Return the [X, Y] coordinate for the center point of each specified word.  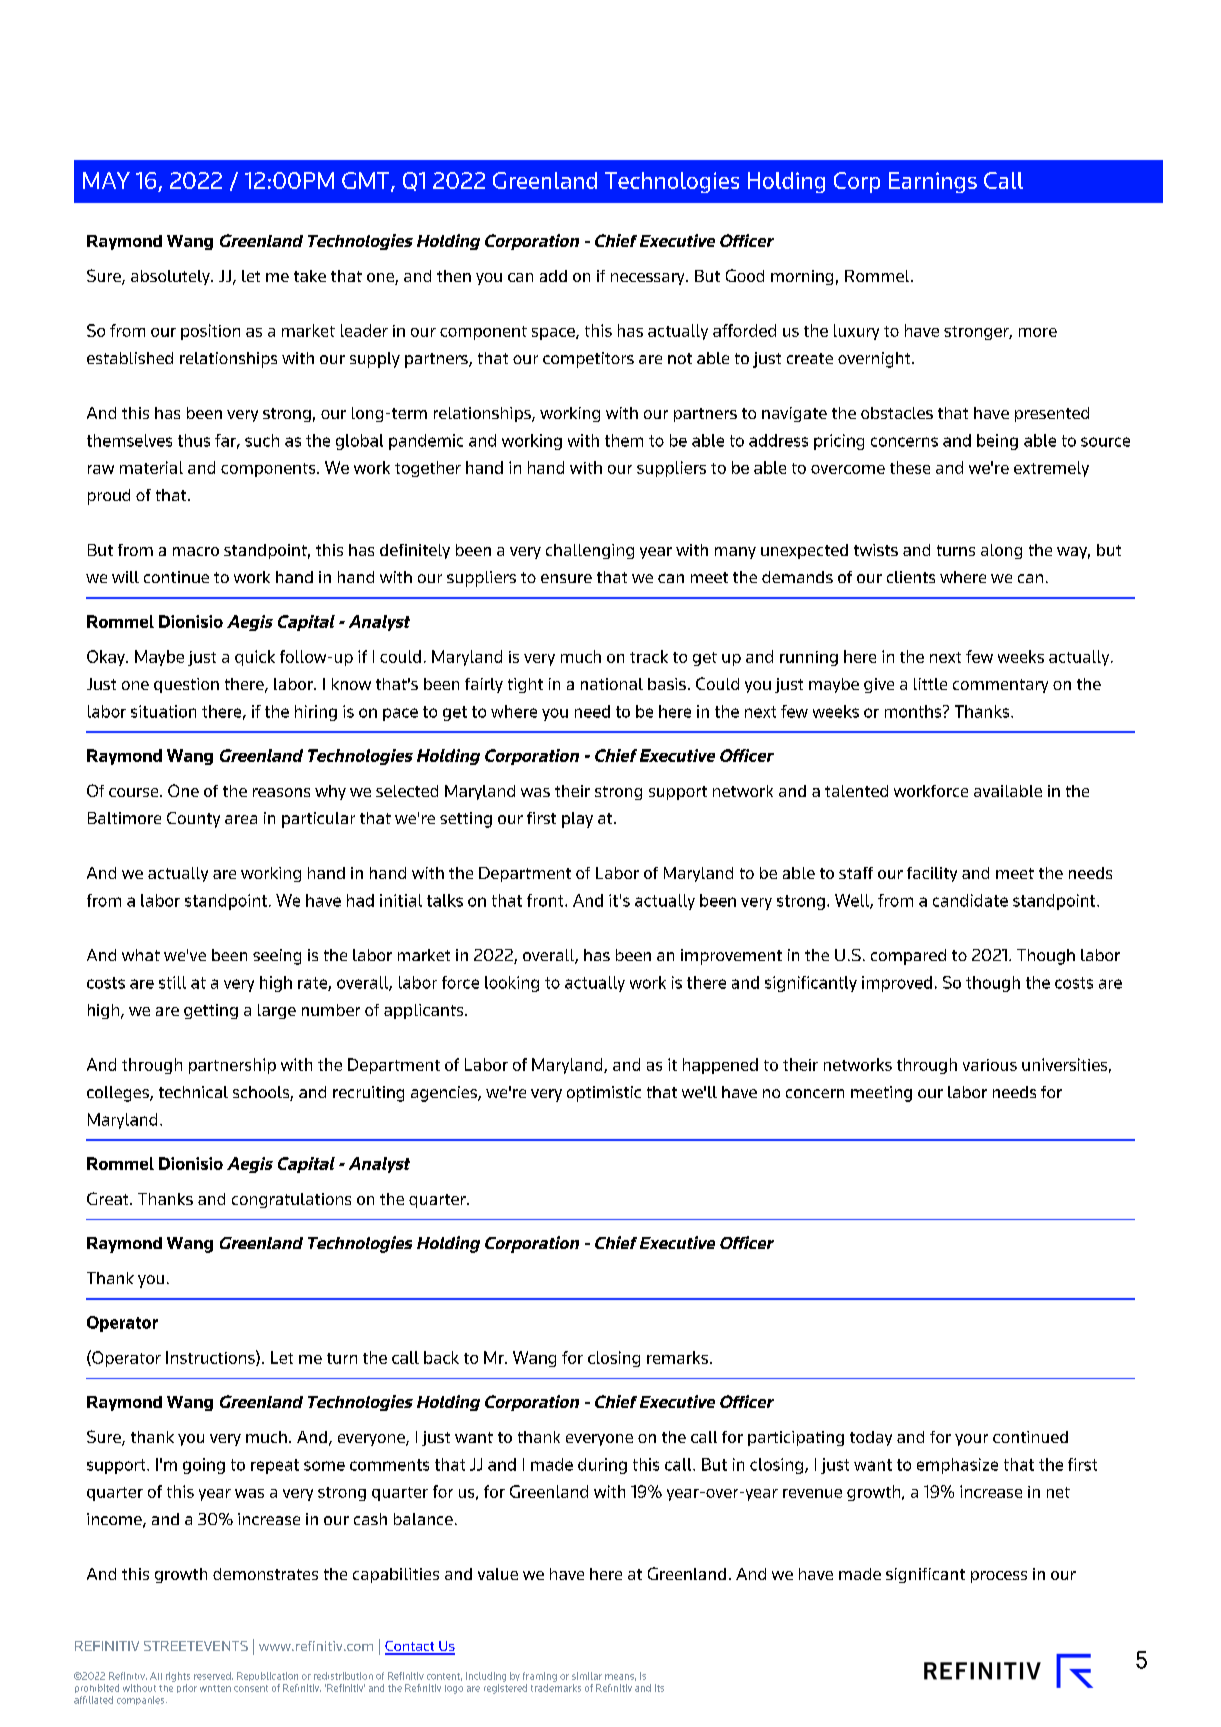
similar [587, 1676]
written [215, 1688]
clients [911, 577]
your [971, 1440]
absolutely [171, 277]
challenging [590, 551]
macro [196, 551]
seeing [277, 957]
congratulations [291, 1200]
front [546, 900]
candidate [970, 900]
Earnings [933, 182]
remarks [677, 1357]
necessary [649, 279]
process [999, 1577]
